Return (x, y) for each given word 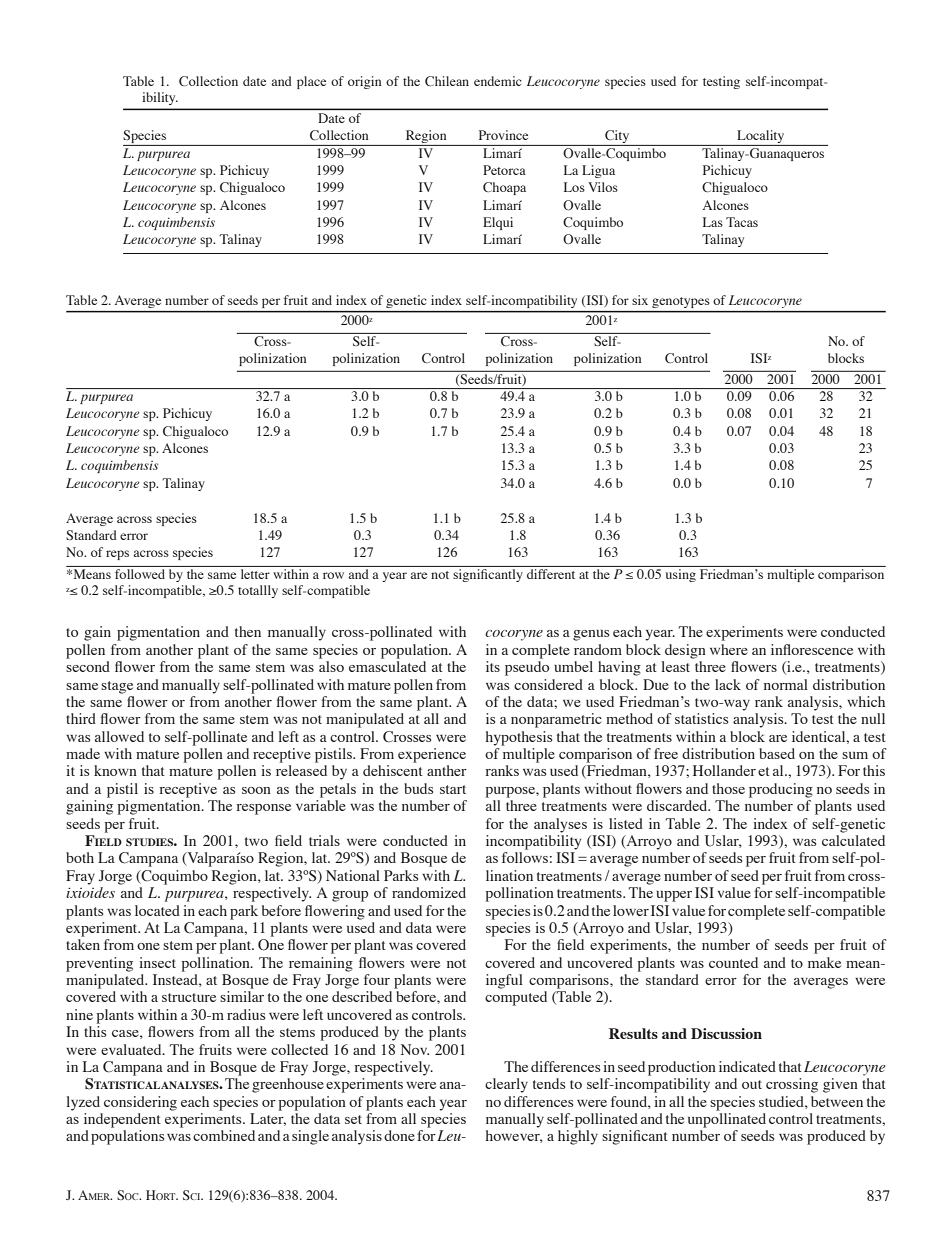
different (551, 574)
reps (117, 555)
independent (122, 1120)
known (115, 770)
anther (447, 770)
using (681, 575)
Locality (761, 138)
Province (503, 135)
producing (781, 790)
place (311, 82)
